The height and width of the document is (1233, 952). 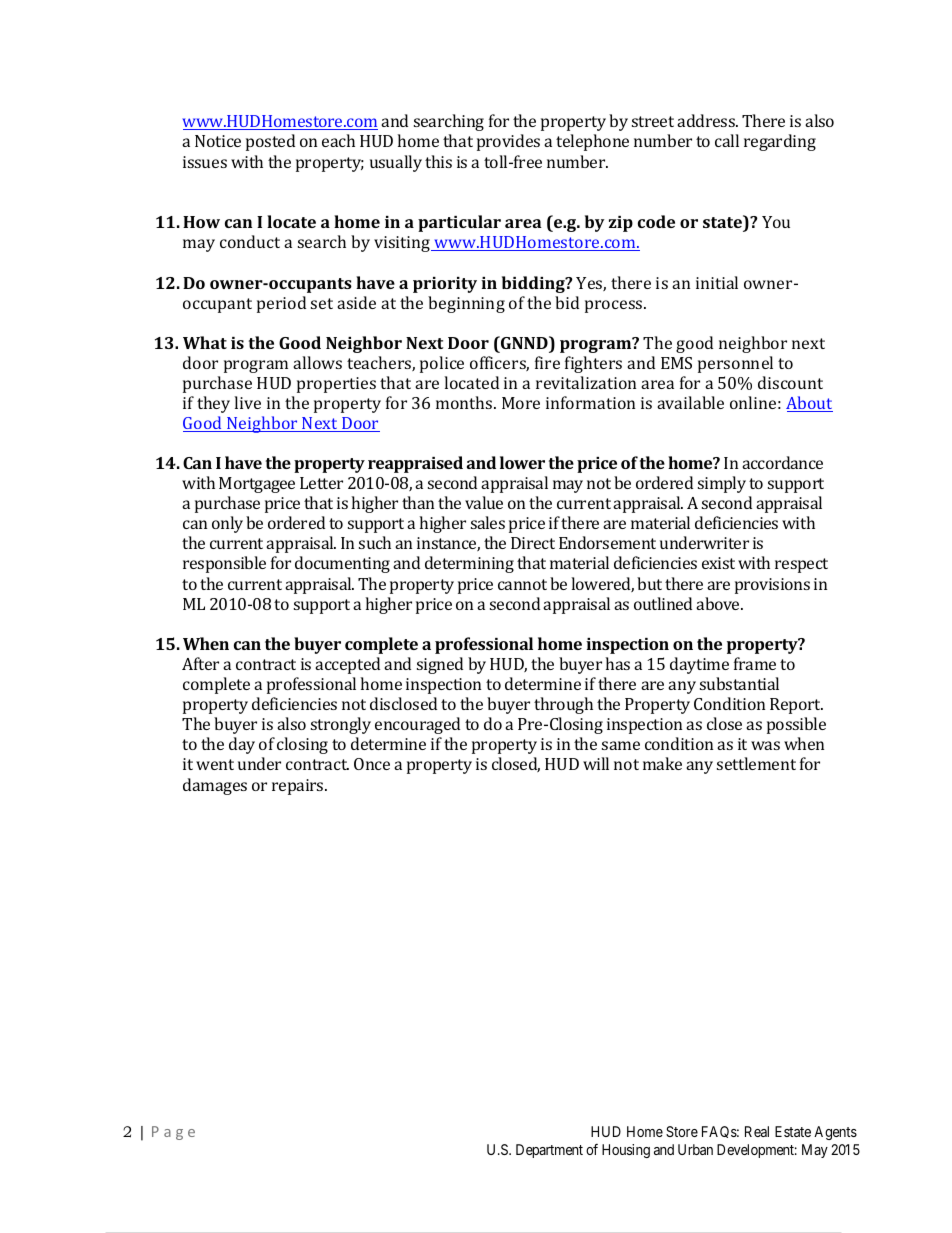 What do you see at coordinates (484, 502) in the document?
I see `value` at bounding box center [484, 502].
